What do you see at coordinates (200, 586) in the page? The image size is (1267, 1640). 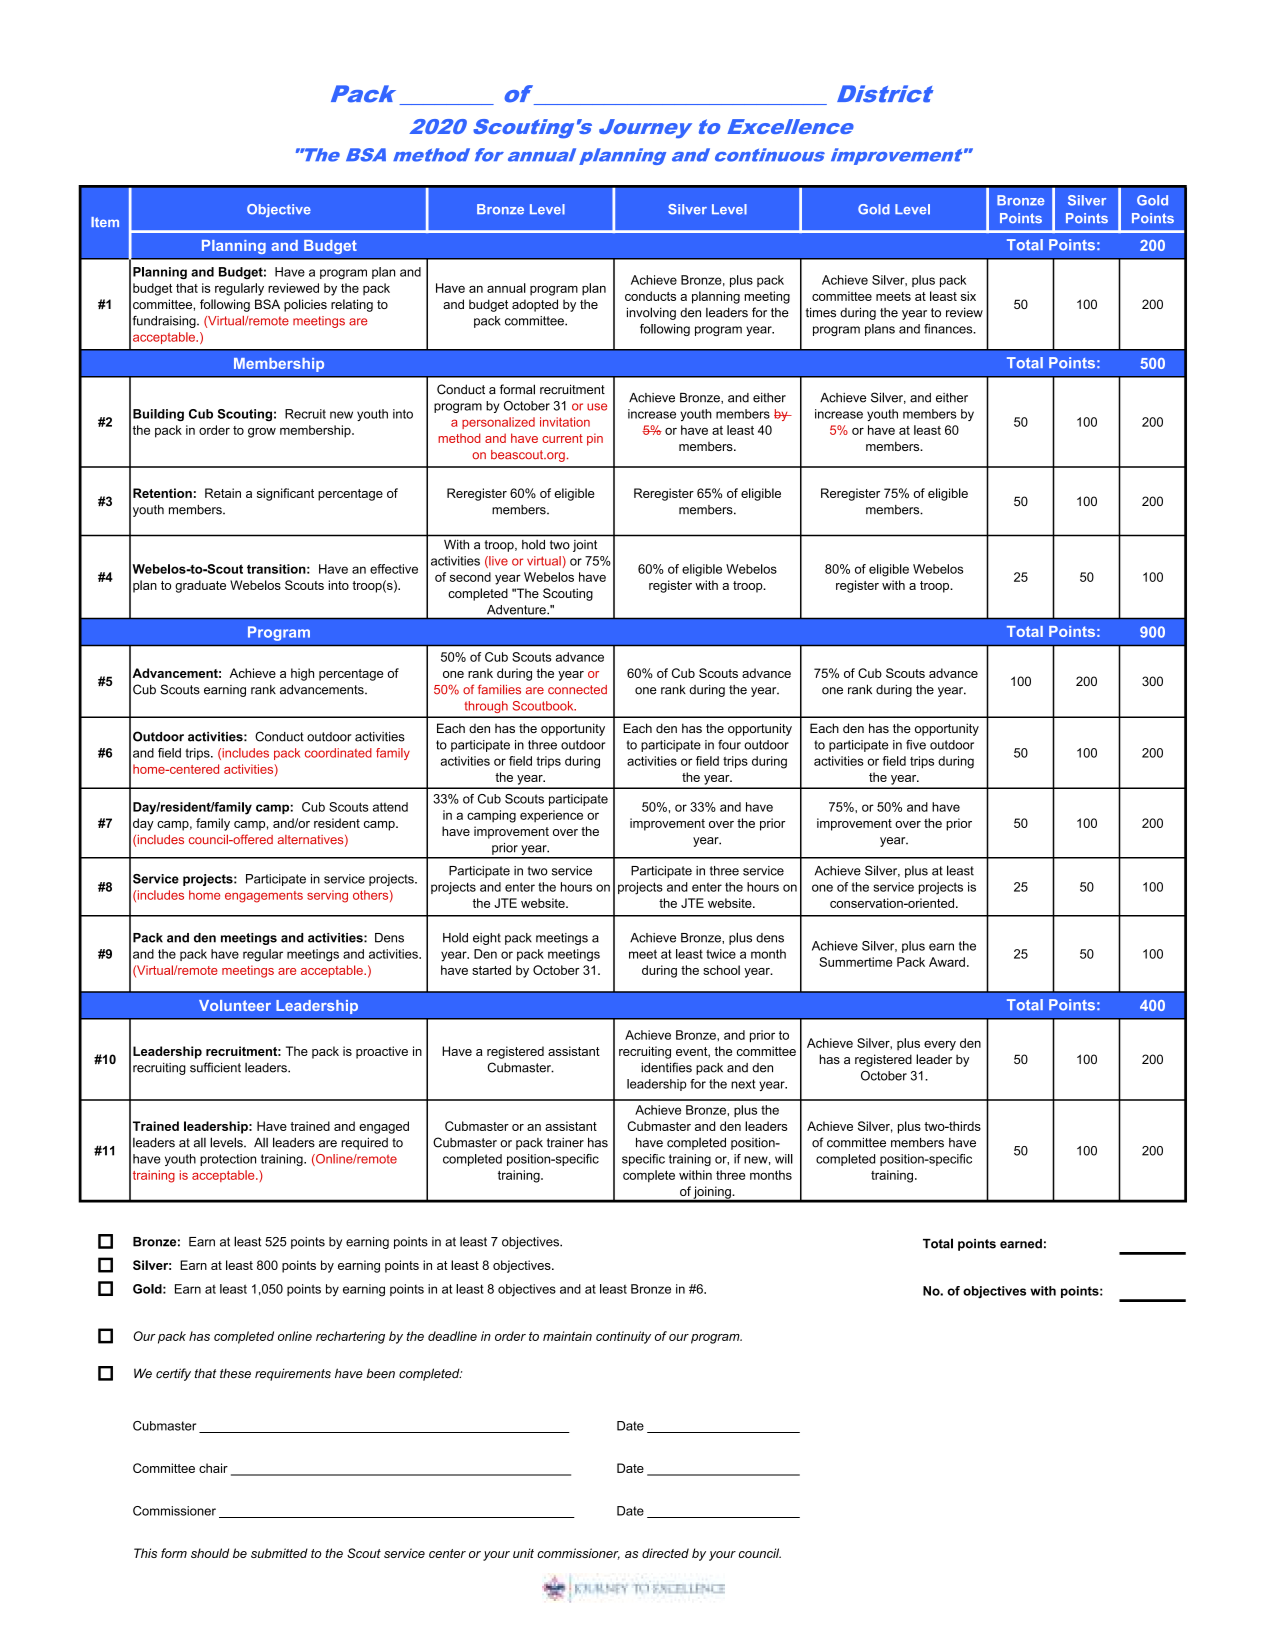 I see `graduate` at bounding box center [200, 586].
